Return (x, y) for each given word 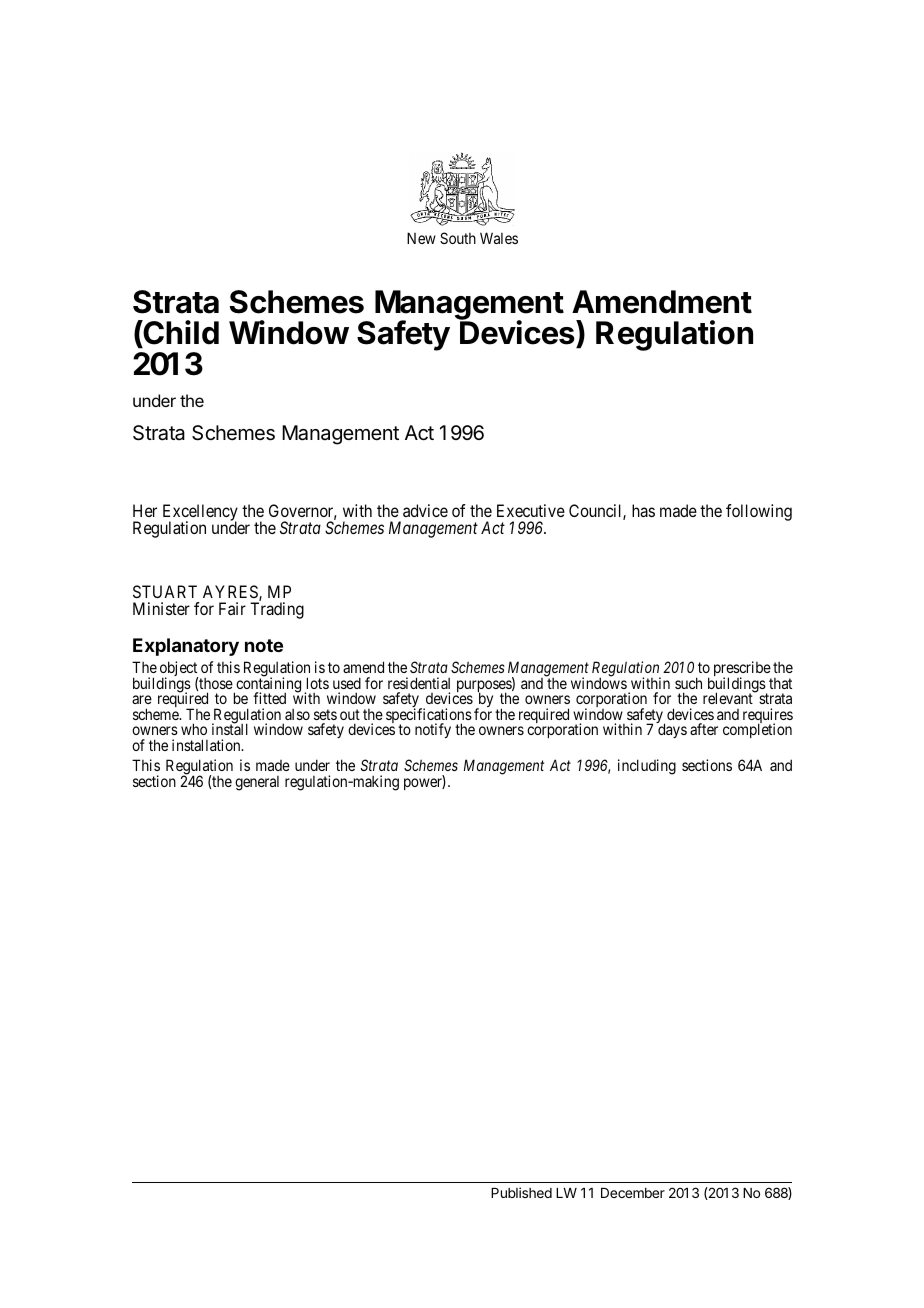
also (297, 714)
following (759, 512)
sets (325, 714)
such (688, 683)
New (421, 238)
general (257, 783)
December (633, 1193)
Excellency (200, 514)
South (458, 238)
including (647, 767)
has (643, 510)
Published (521, 1192)
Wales (499, 238)
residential (419, 683)
